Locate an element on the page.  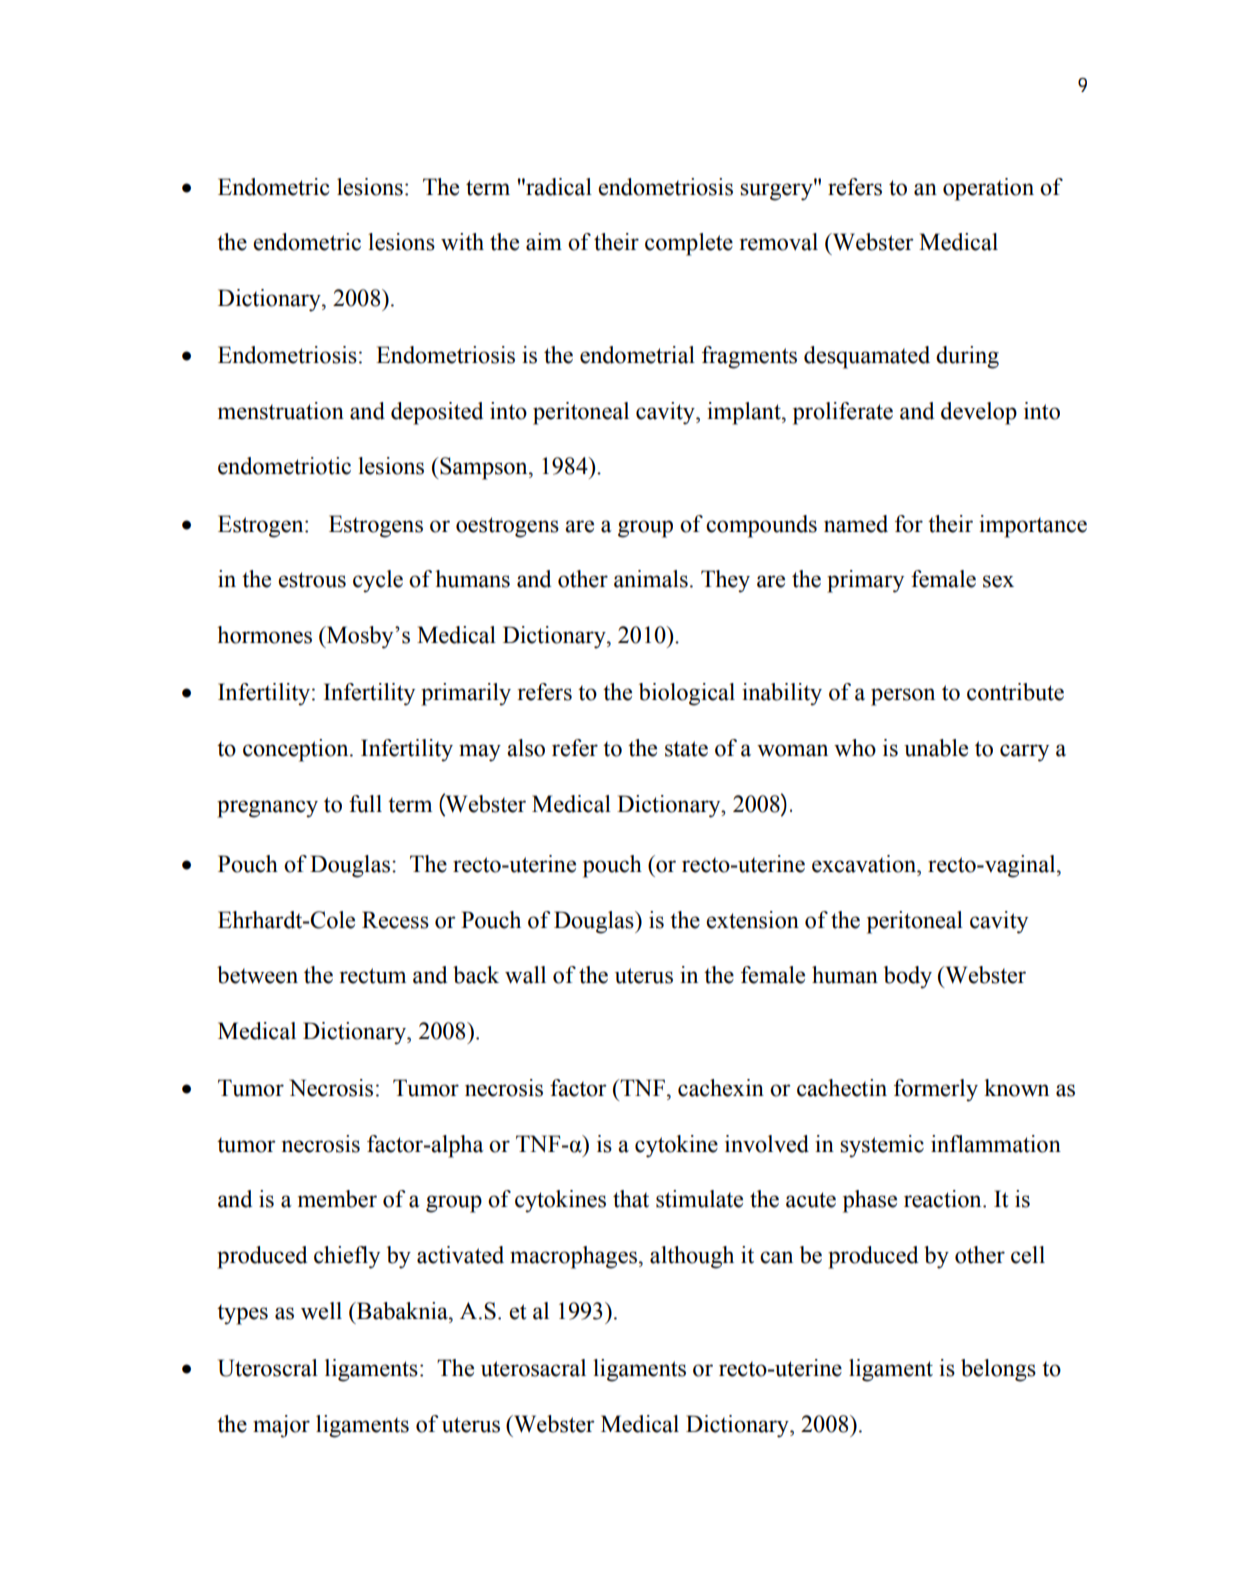
develop is located at coordinates (979, 413).
